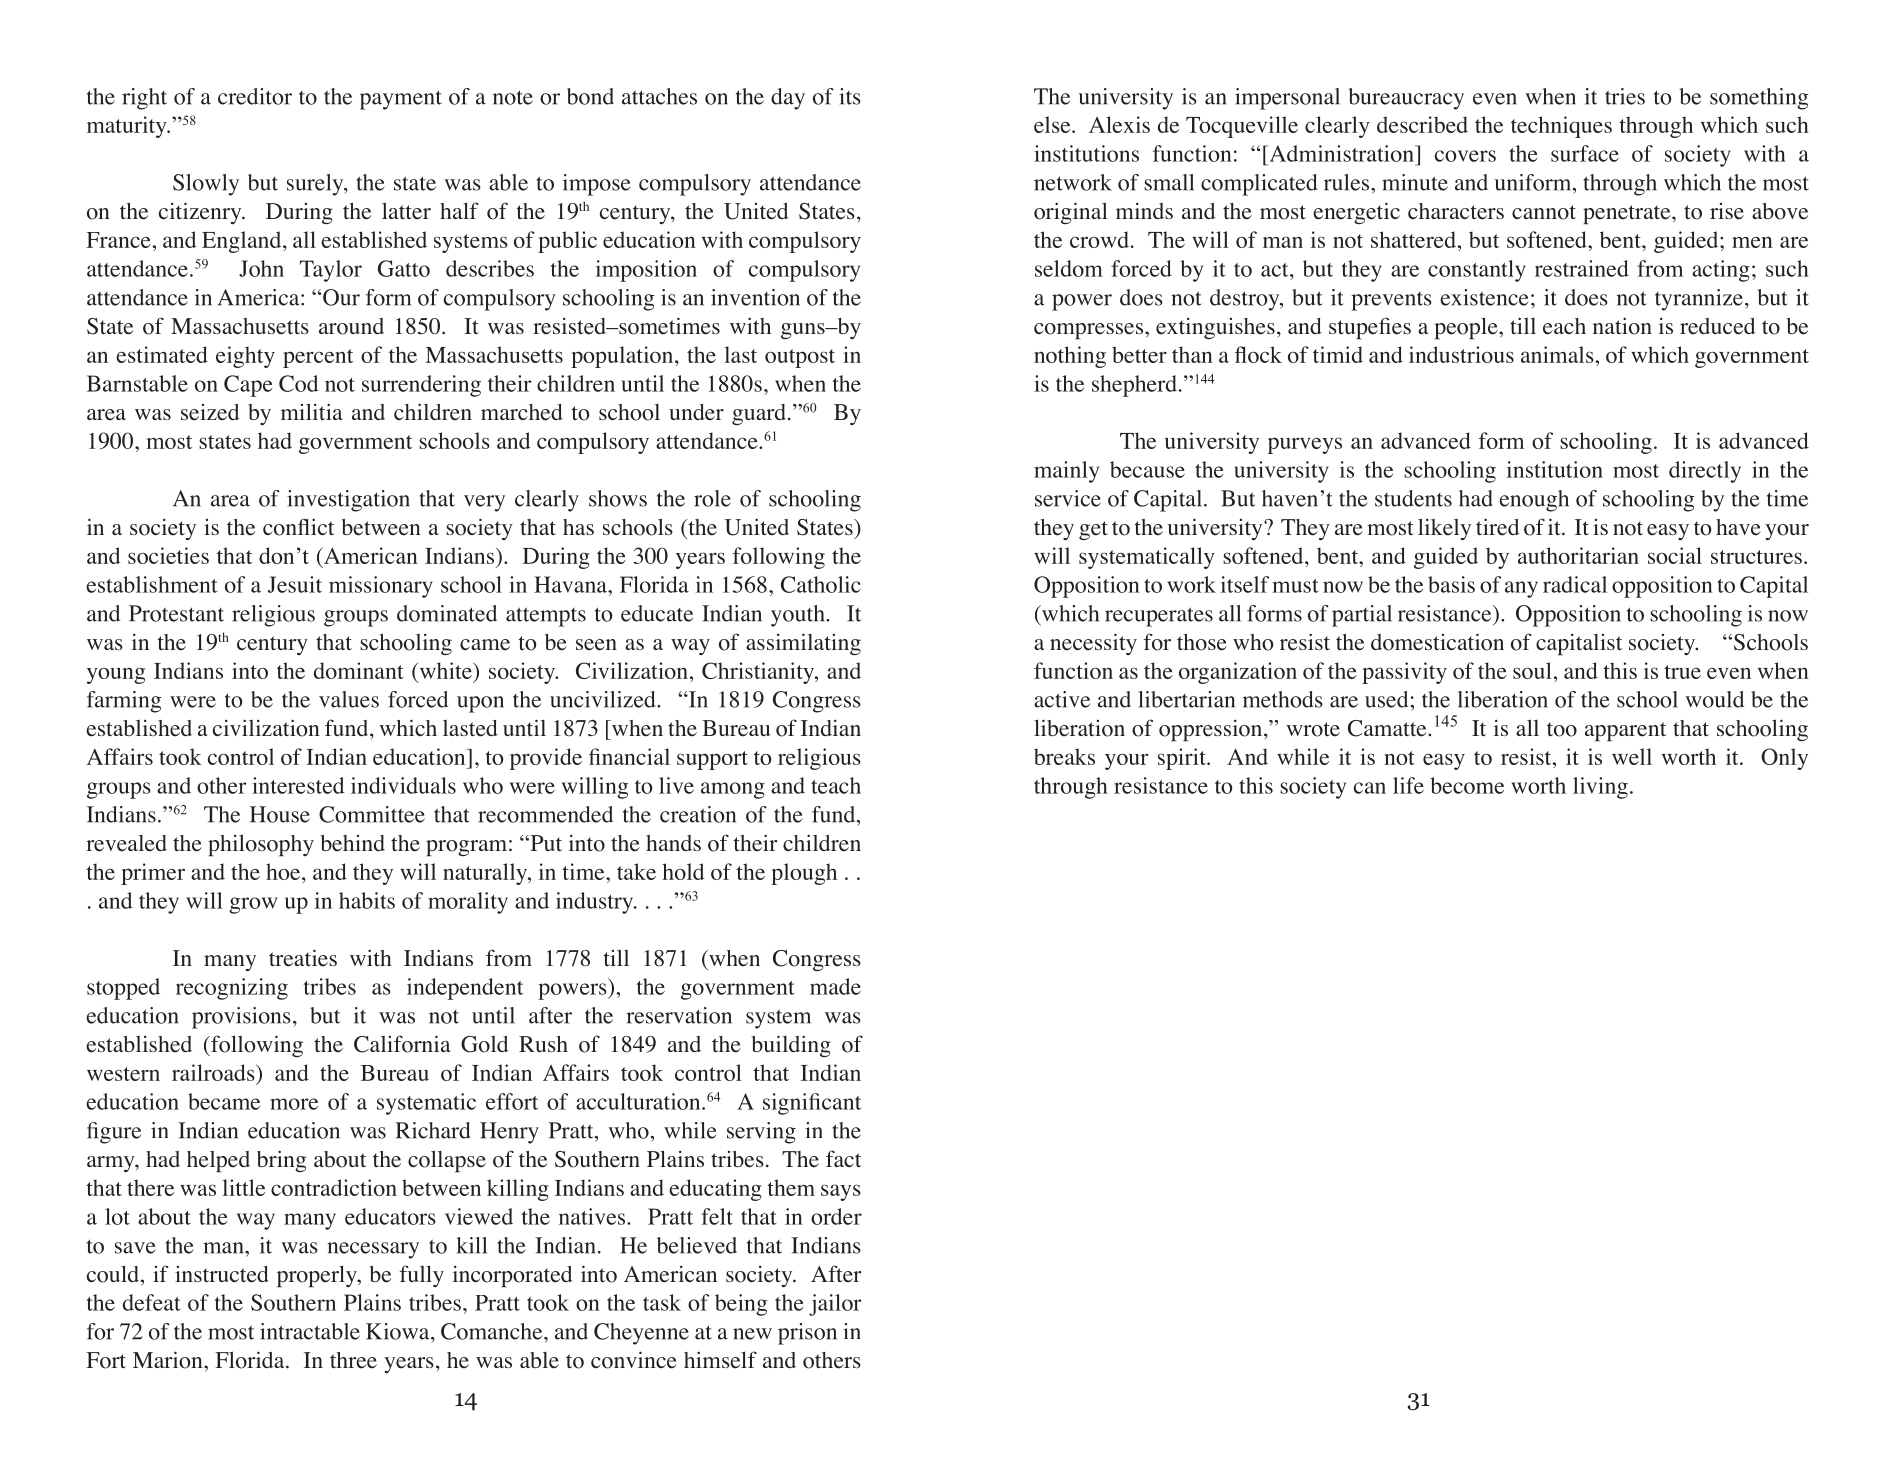  Describe the element at coordinates (1600, 788) in the screenshot. I see `living` at that location.
